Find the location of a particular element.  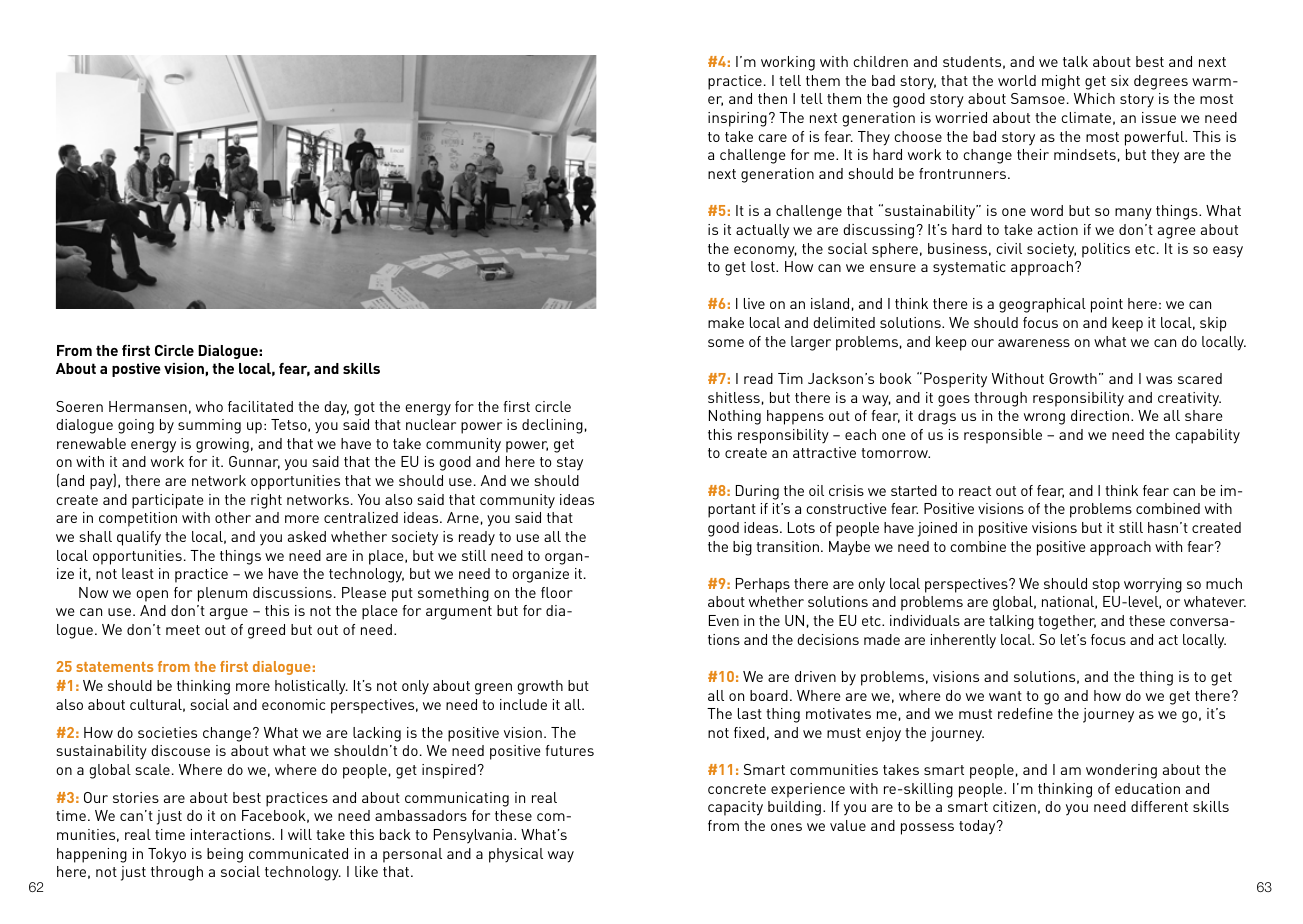

then is located at coordinates (772, 98).
